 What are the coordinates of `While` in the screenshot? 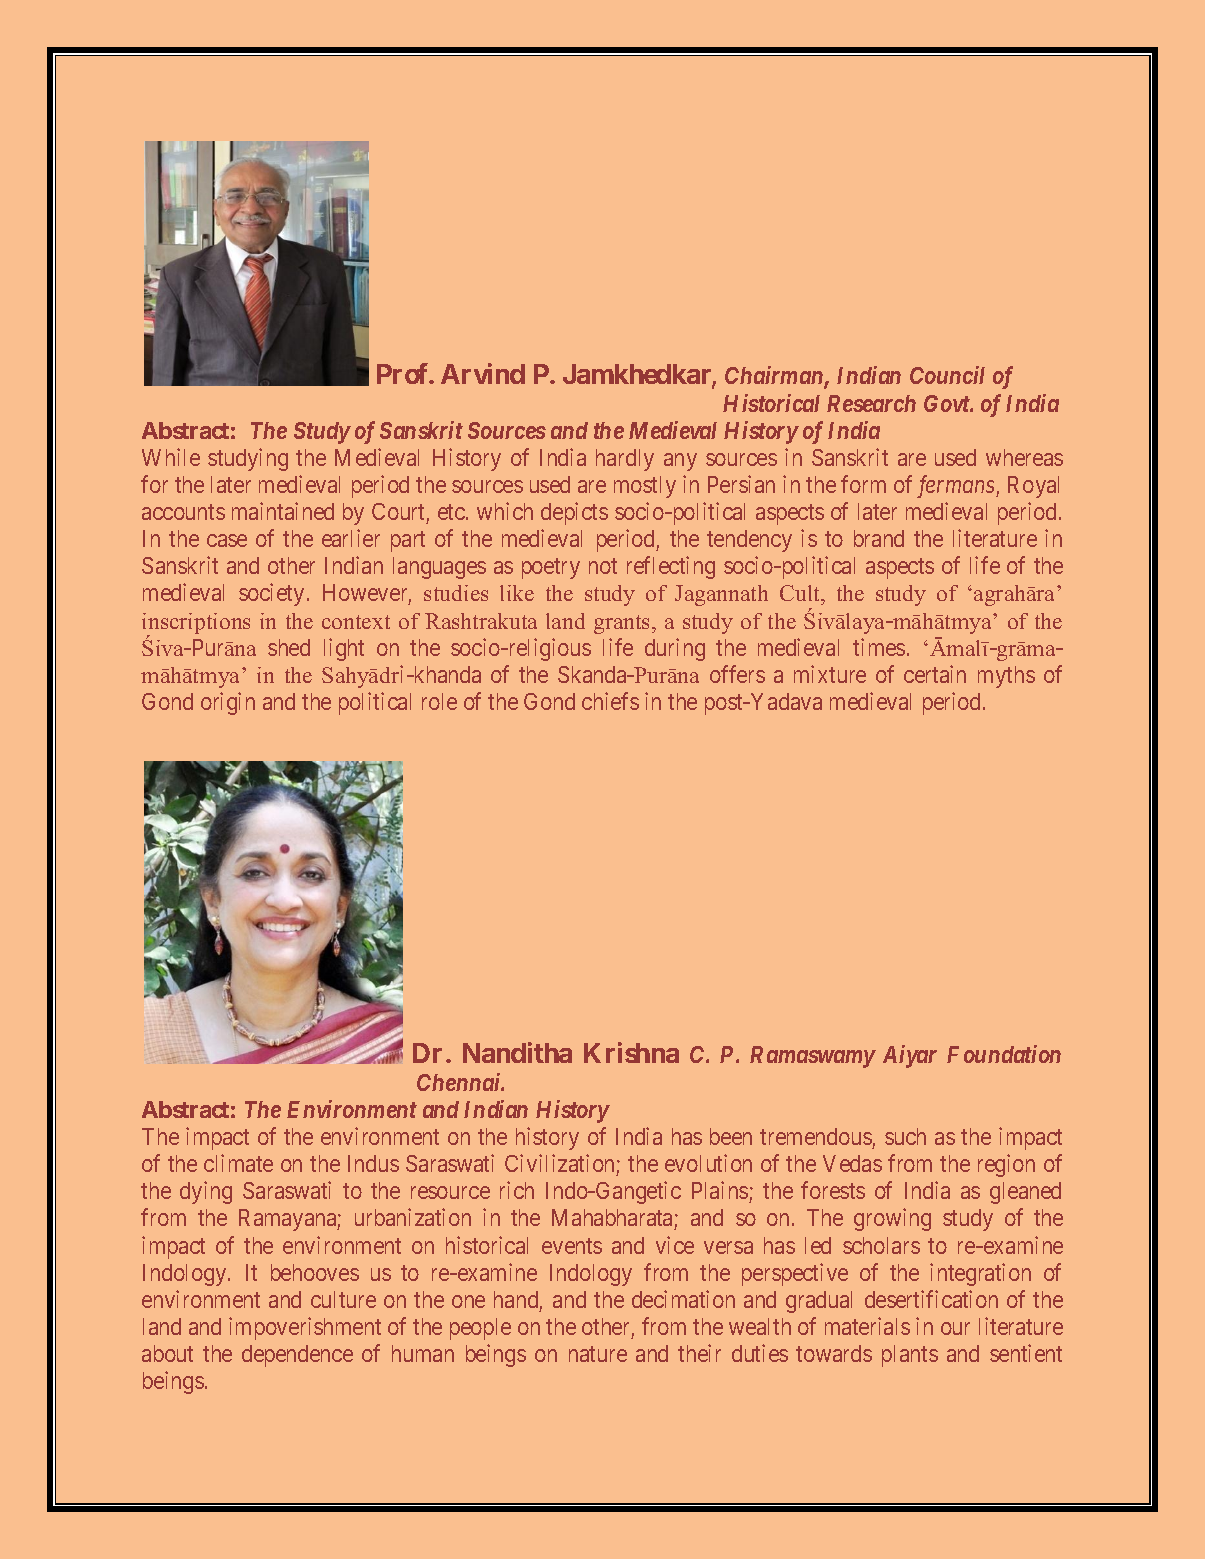 It's located at (171, 457).
